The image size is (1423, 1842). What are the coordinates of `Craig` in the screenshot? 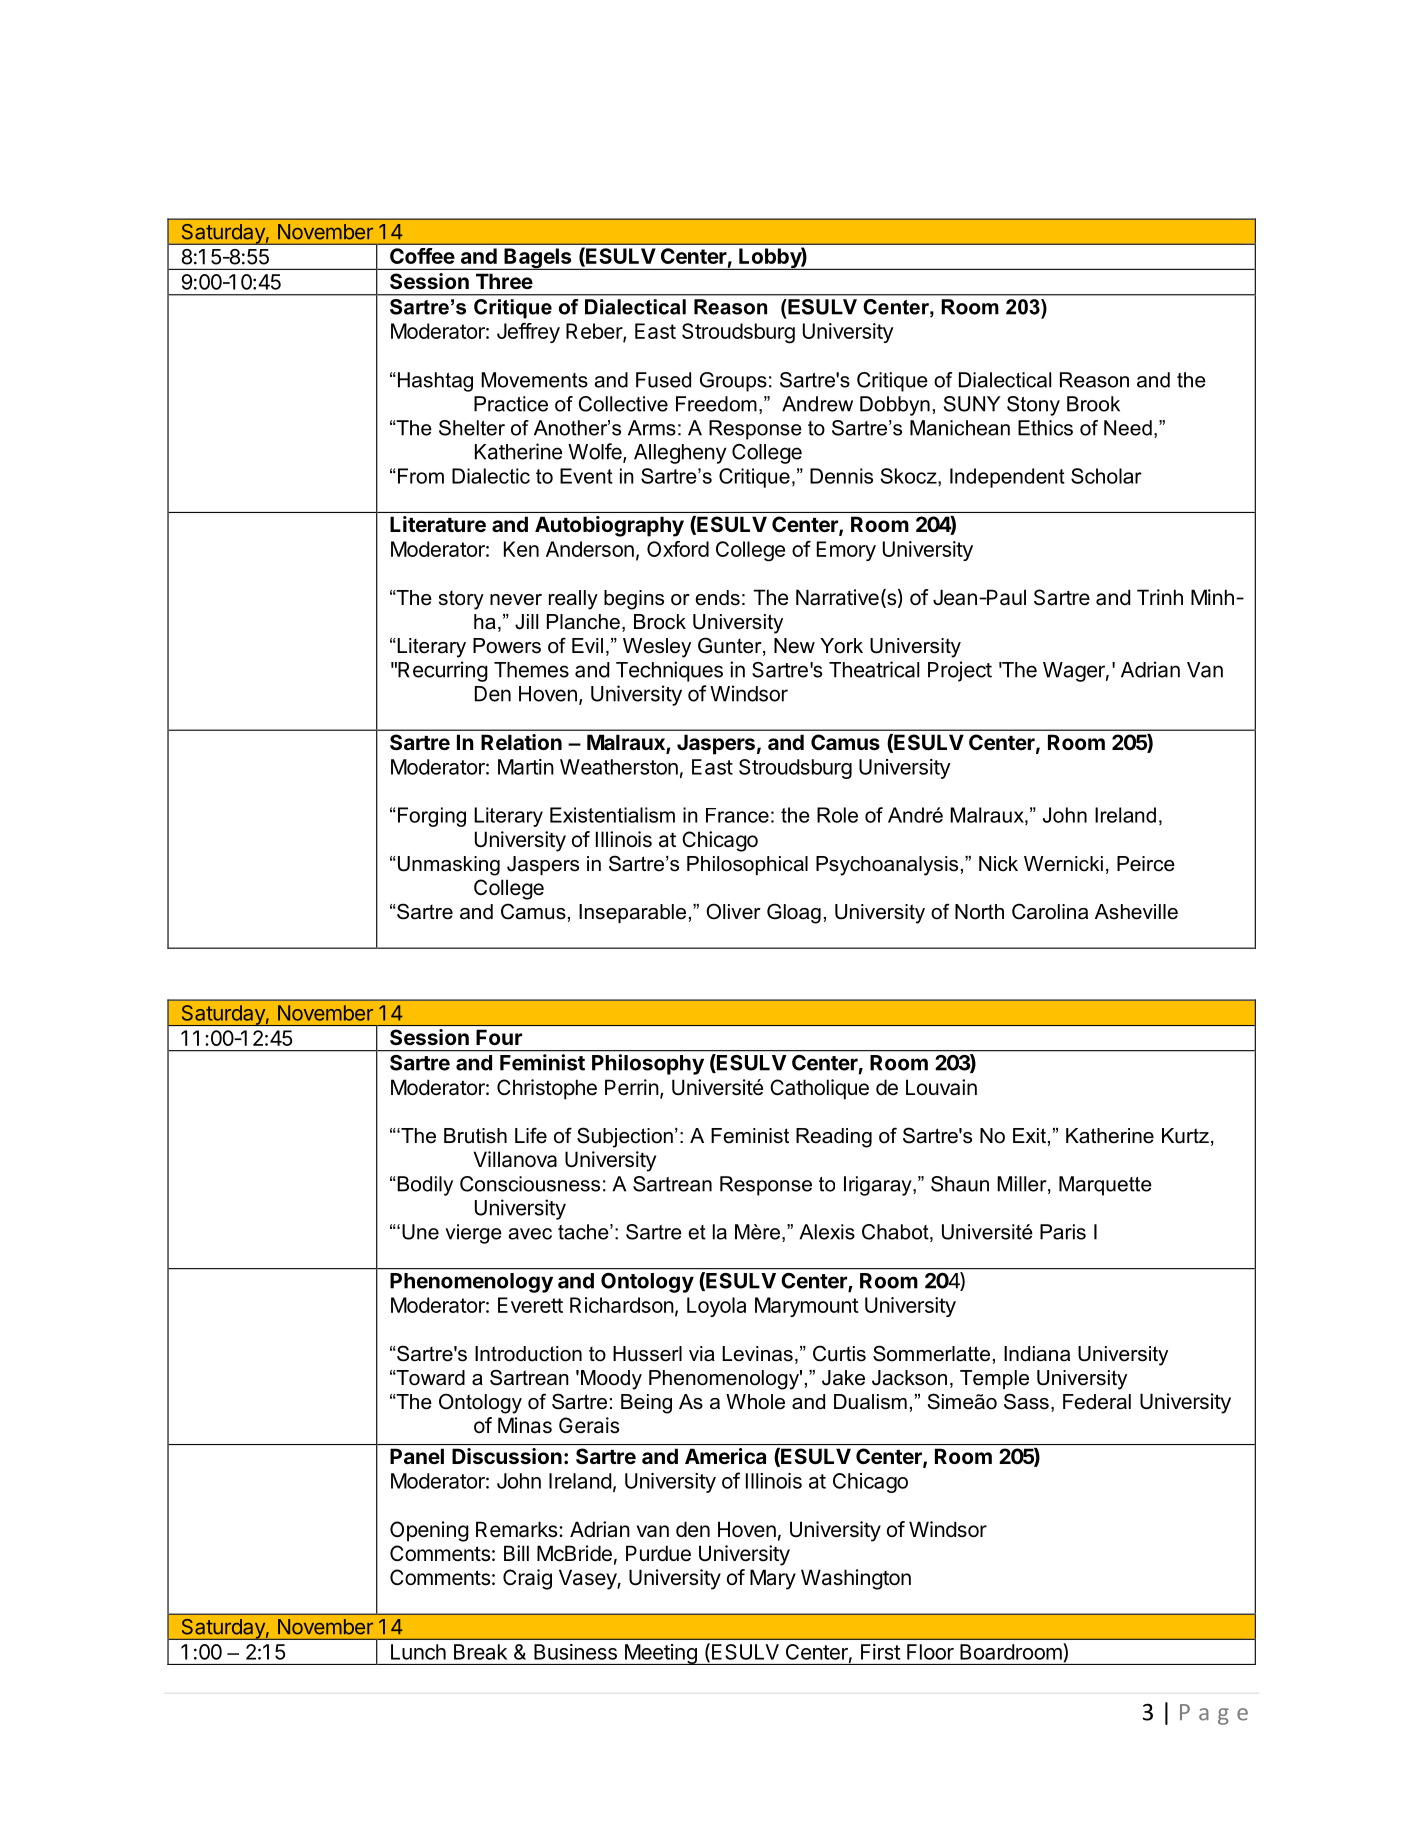 It's located at (527, 1579).
